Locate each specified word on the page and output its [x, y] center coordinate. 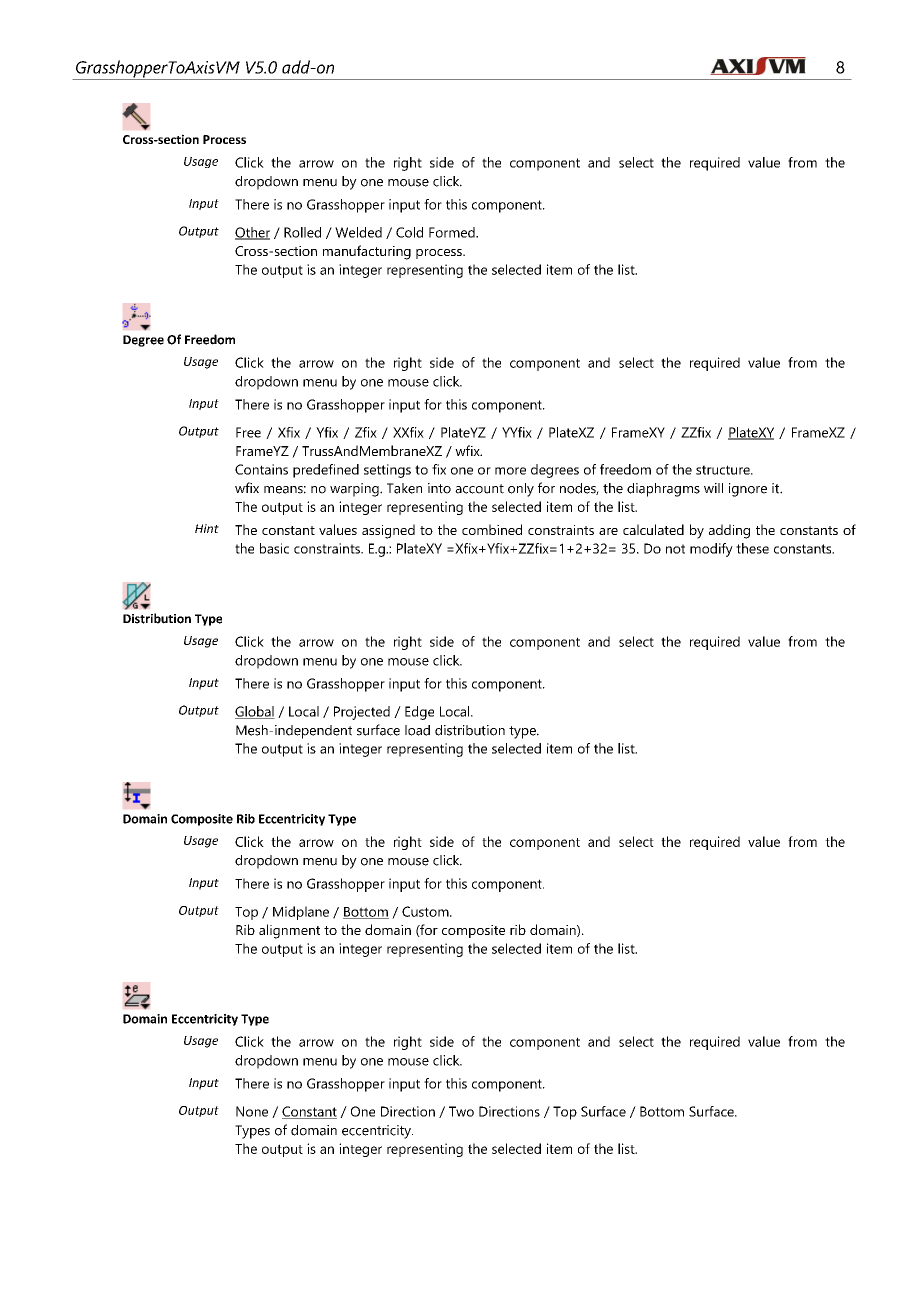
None [252, 1111]
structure [724, 470]
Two [461, 1111]
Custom [426, 911]
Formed [453, 232]
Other [252, 233]
